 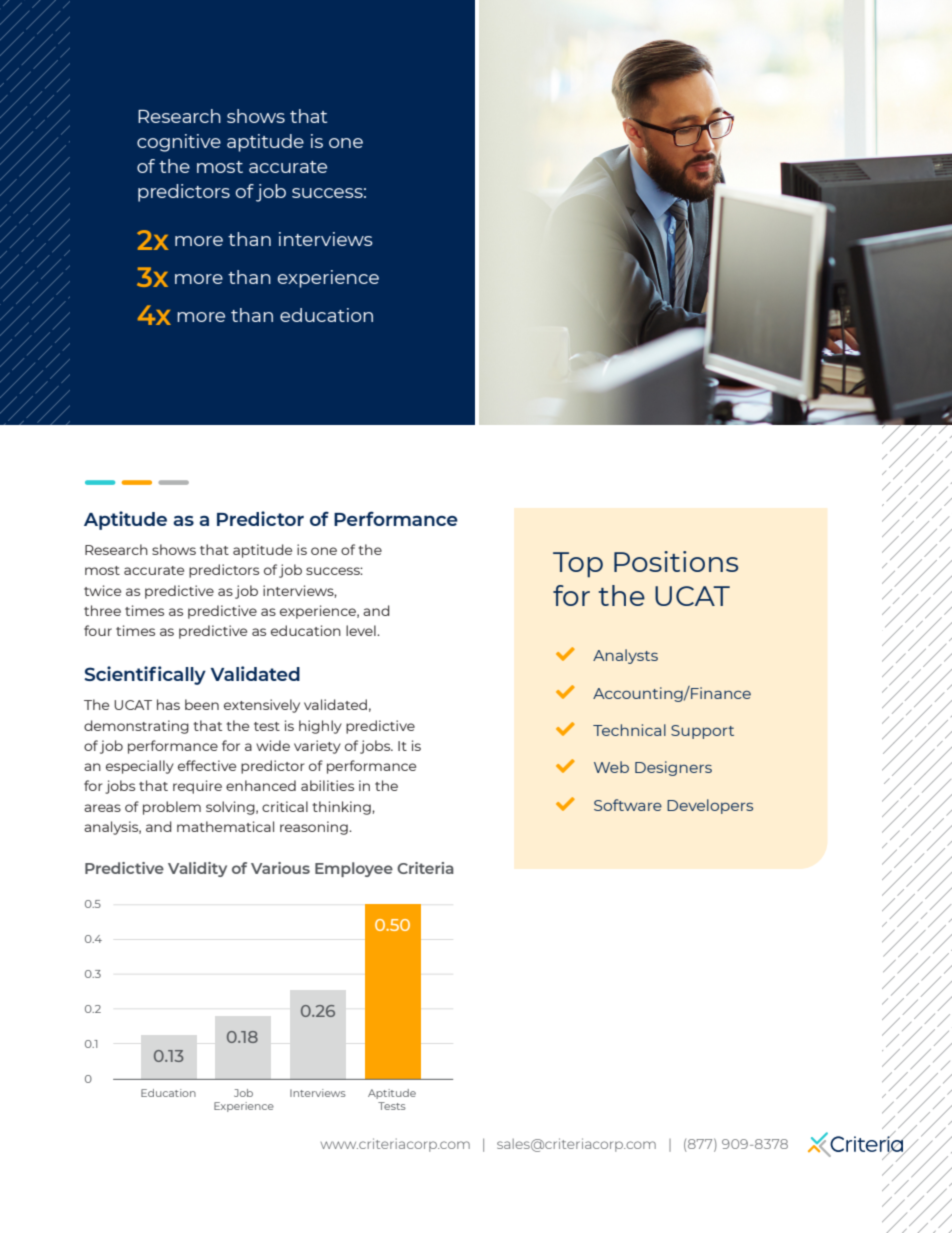 I want to click on cognitive, so click(x=179, y=143).
